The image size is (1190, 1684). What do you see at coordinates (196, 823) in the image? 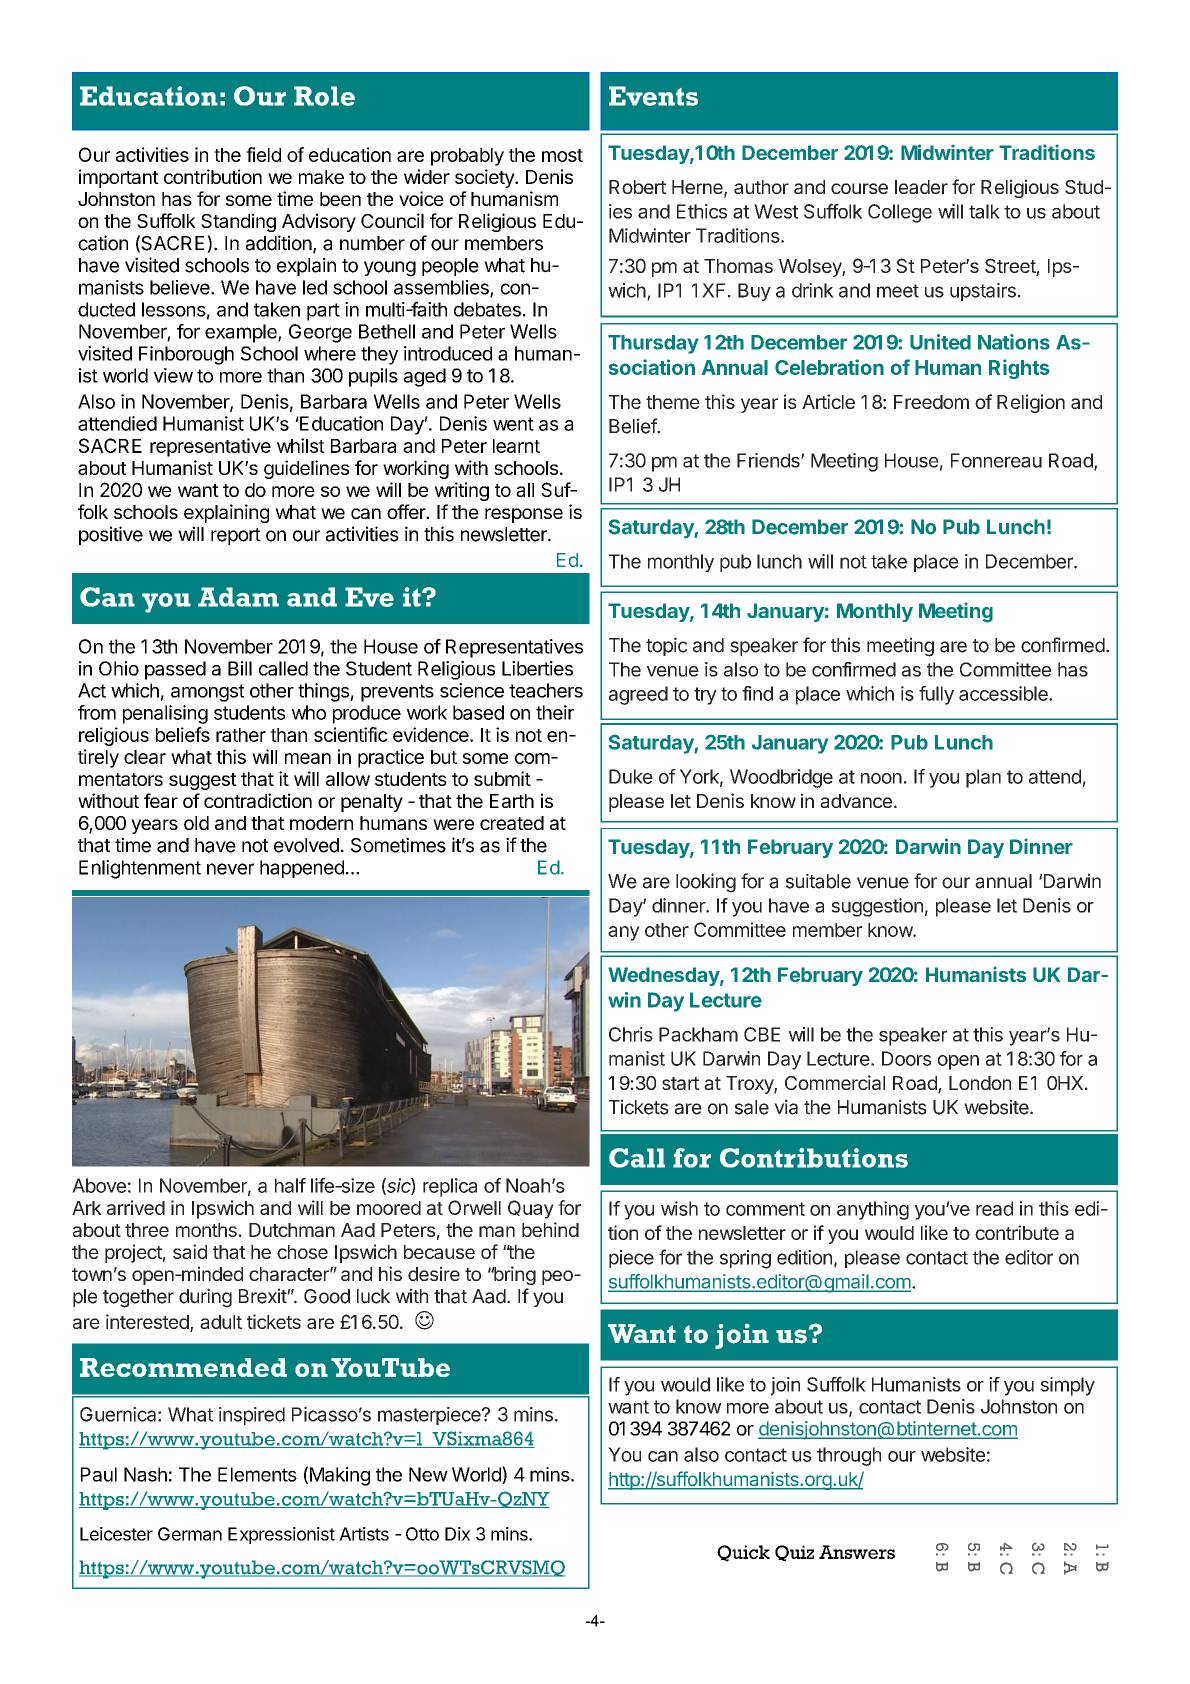
I see `old` at bounding box center [196, 823].
